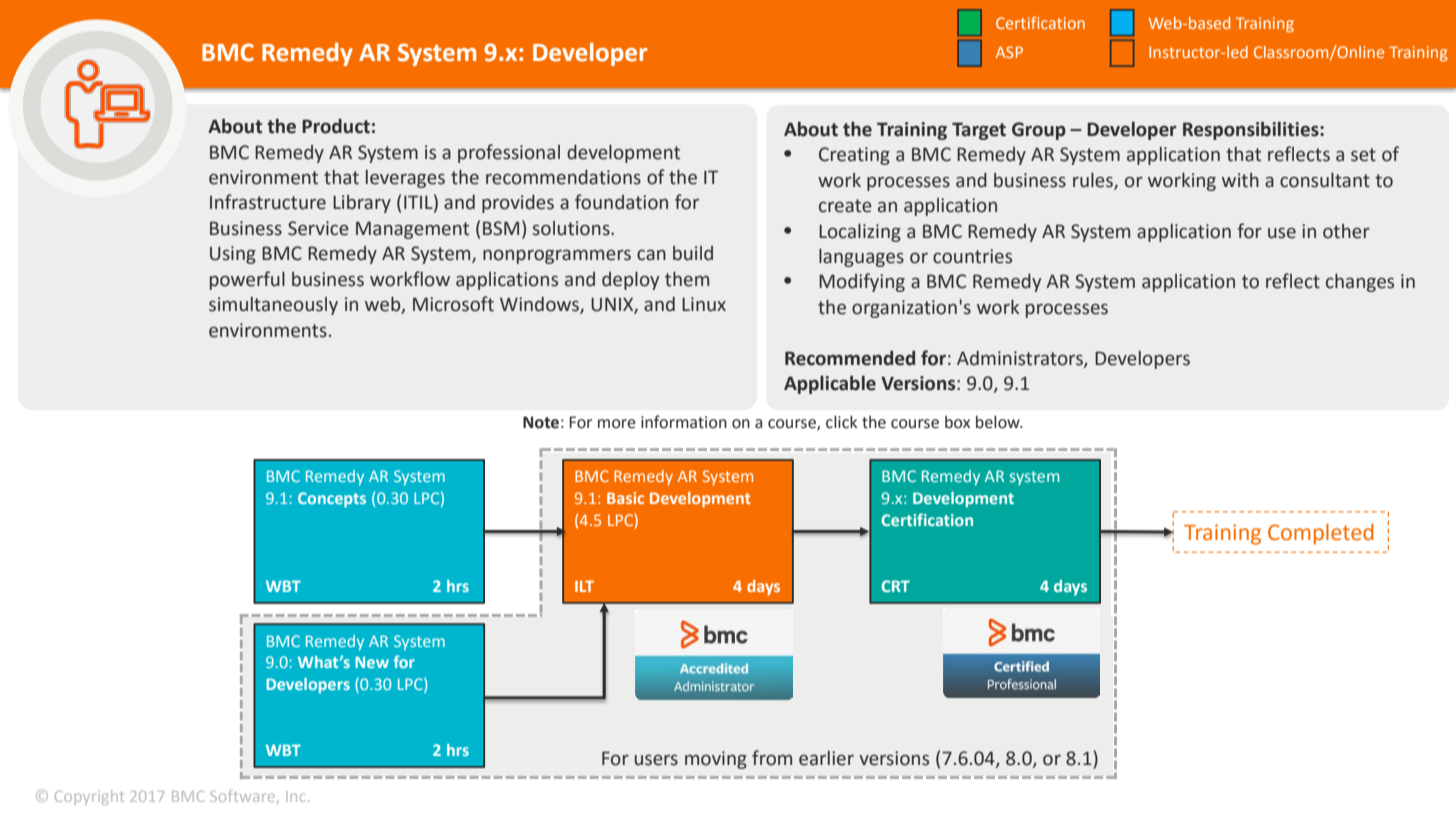  Describe the element at coordinates (273, 306) in the screenshot. I see `simultaneously` at that location.
